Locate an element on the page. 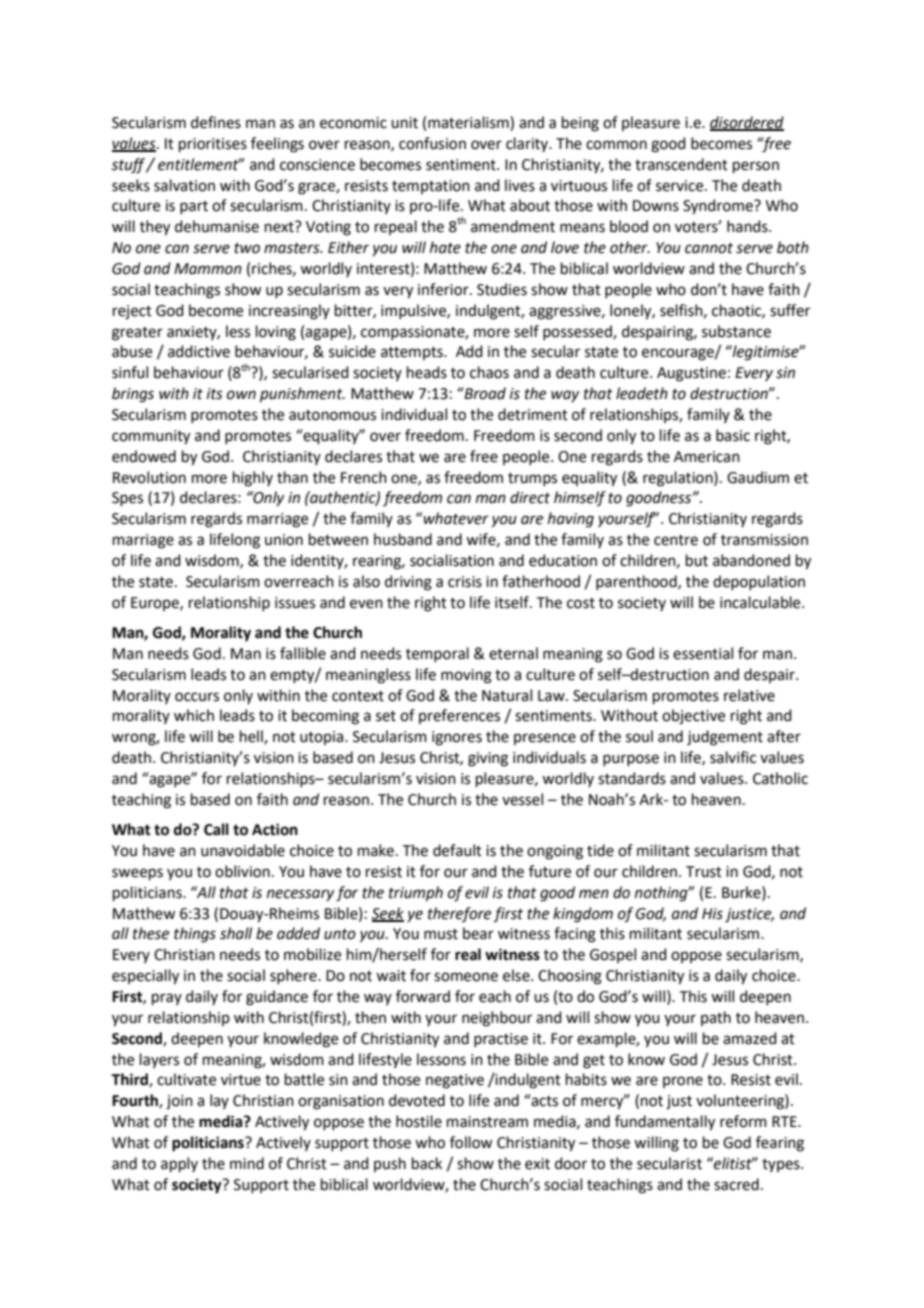 This document has width=924, height=1308. direct is located at coordinates (530, 497).
